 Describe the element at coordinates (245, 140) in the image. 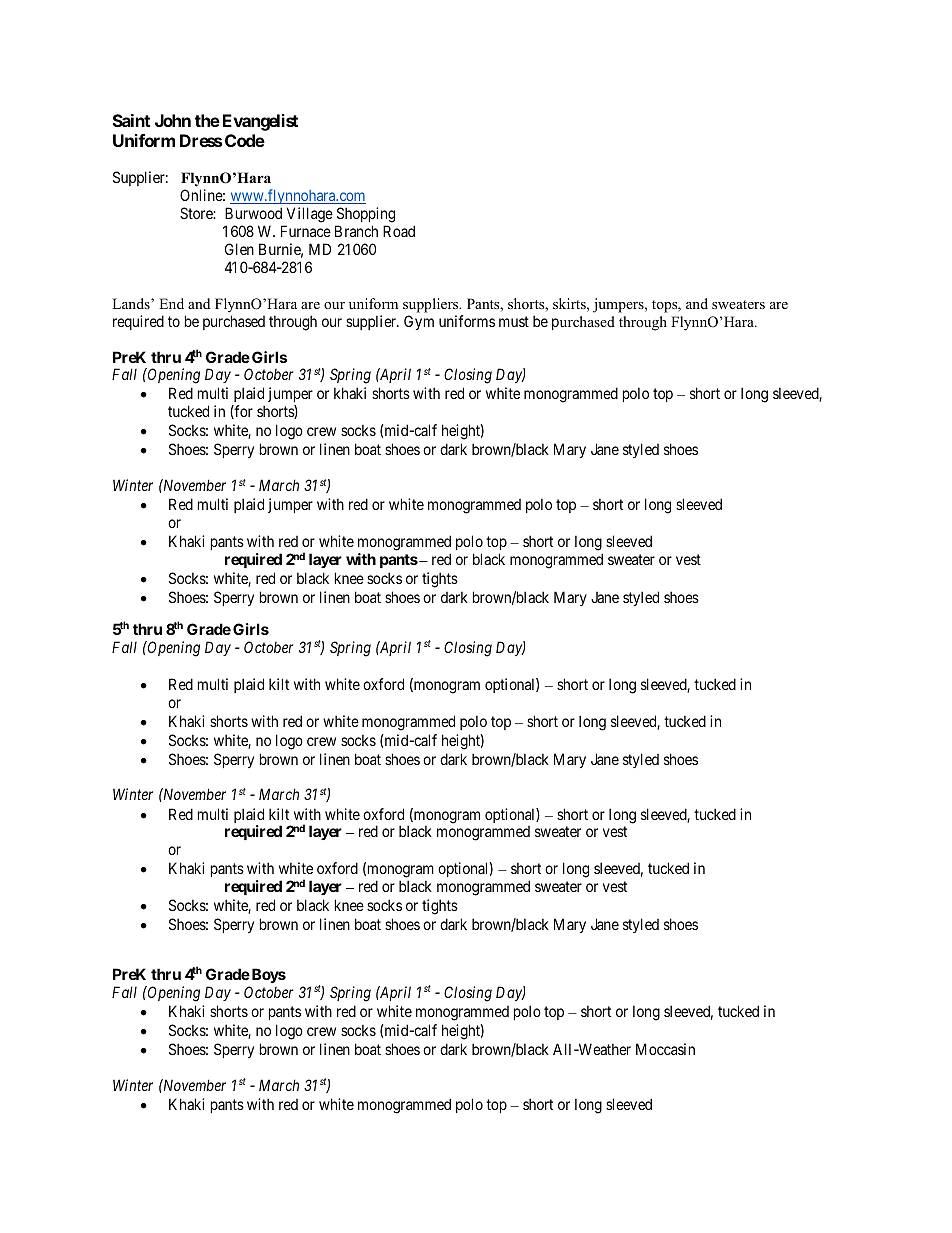

I see `Code` at that location.
